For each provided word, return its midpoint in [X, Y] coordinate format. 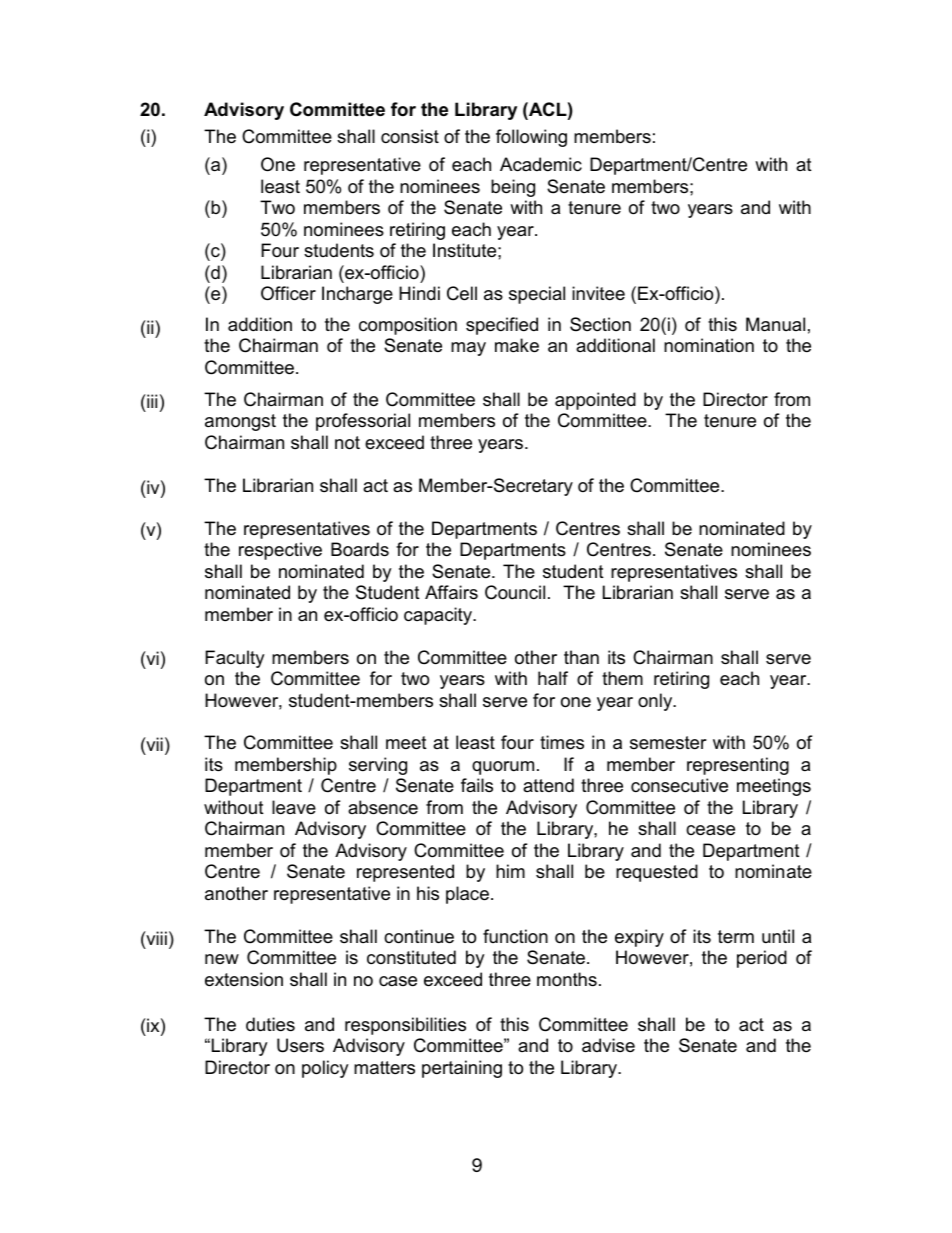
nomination [709, 345]
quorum [503, 768]
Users [300, 1045]
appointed [595, 401]
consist [410, 136]
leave [294, 807]
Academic [541, 164]
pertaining [462, 1069]
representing [738, 766]
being [513, 188]
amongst [240, 422]
